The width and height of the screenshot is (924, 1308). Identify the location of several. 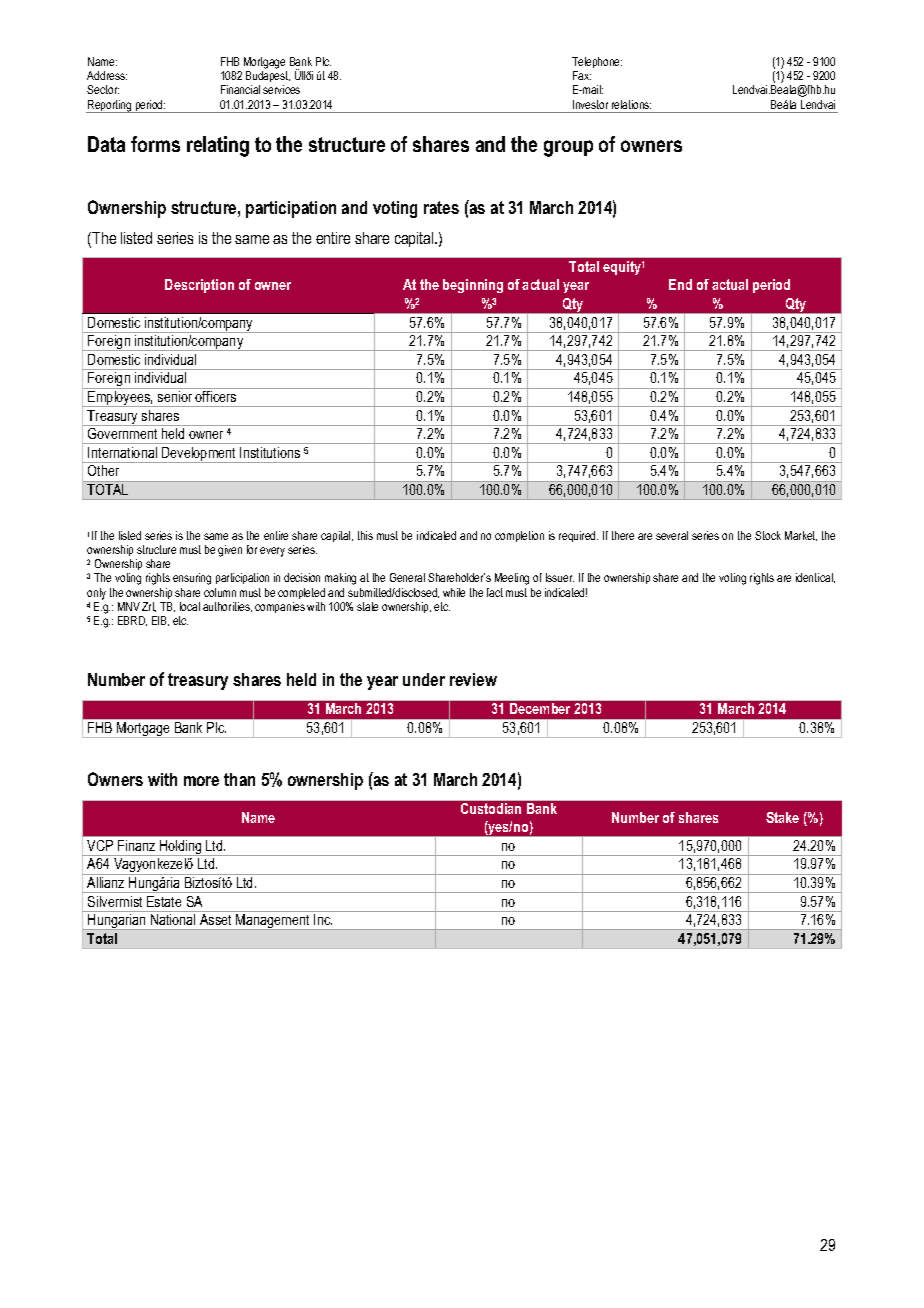
(672, 535).
